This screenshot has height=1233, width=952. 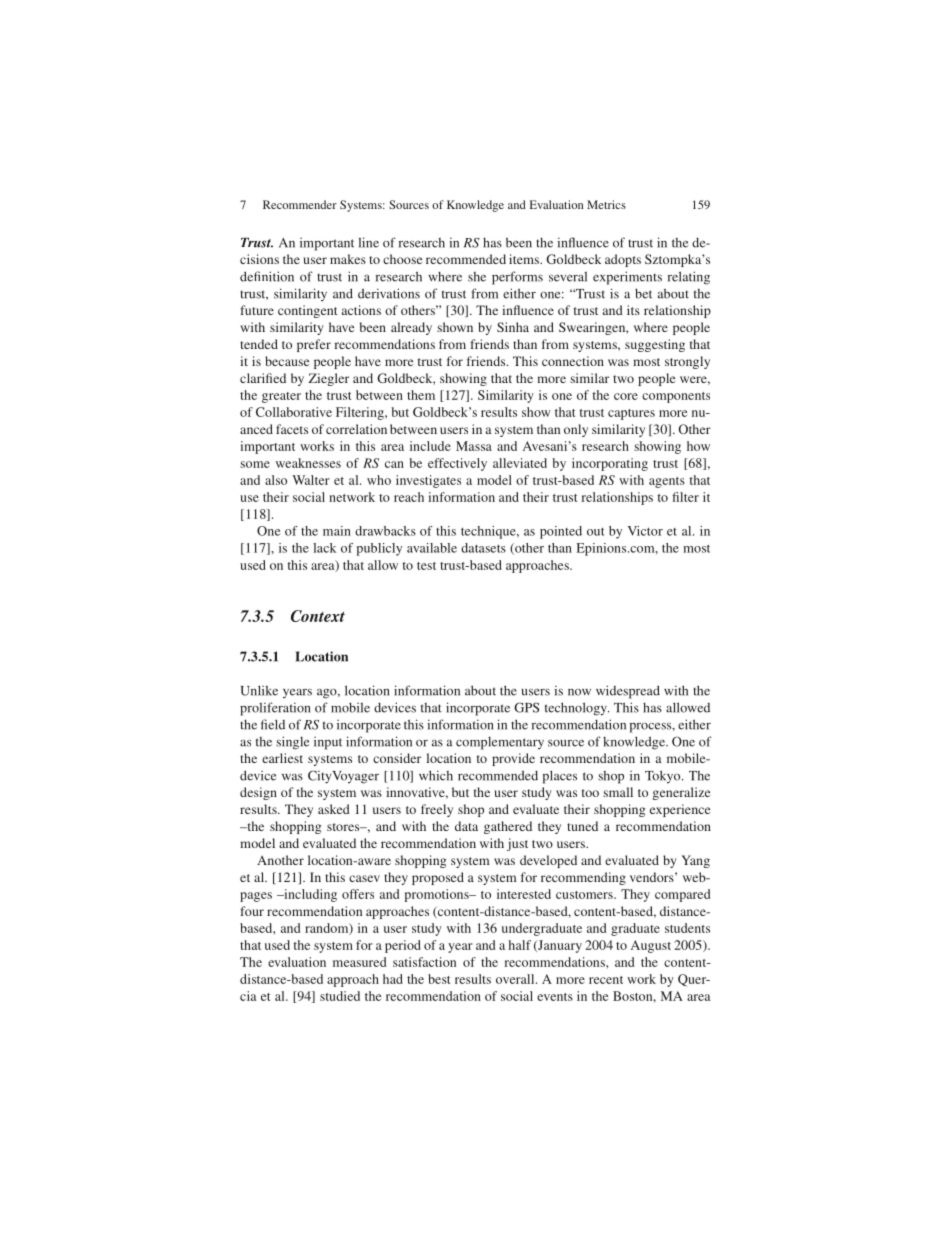 What do you see at coordinates (436, 775) in the screenshot?
I see `which` at bounding box center [436, 775].
